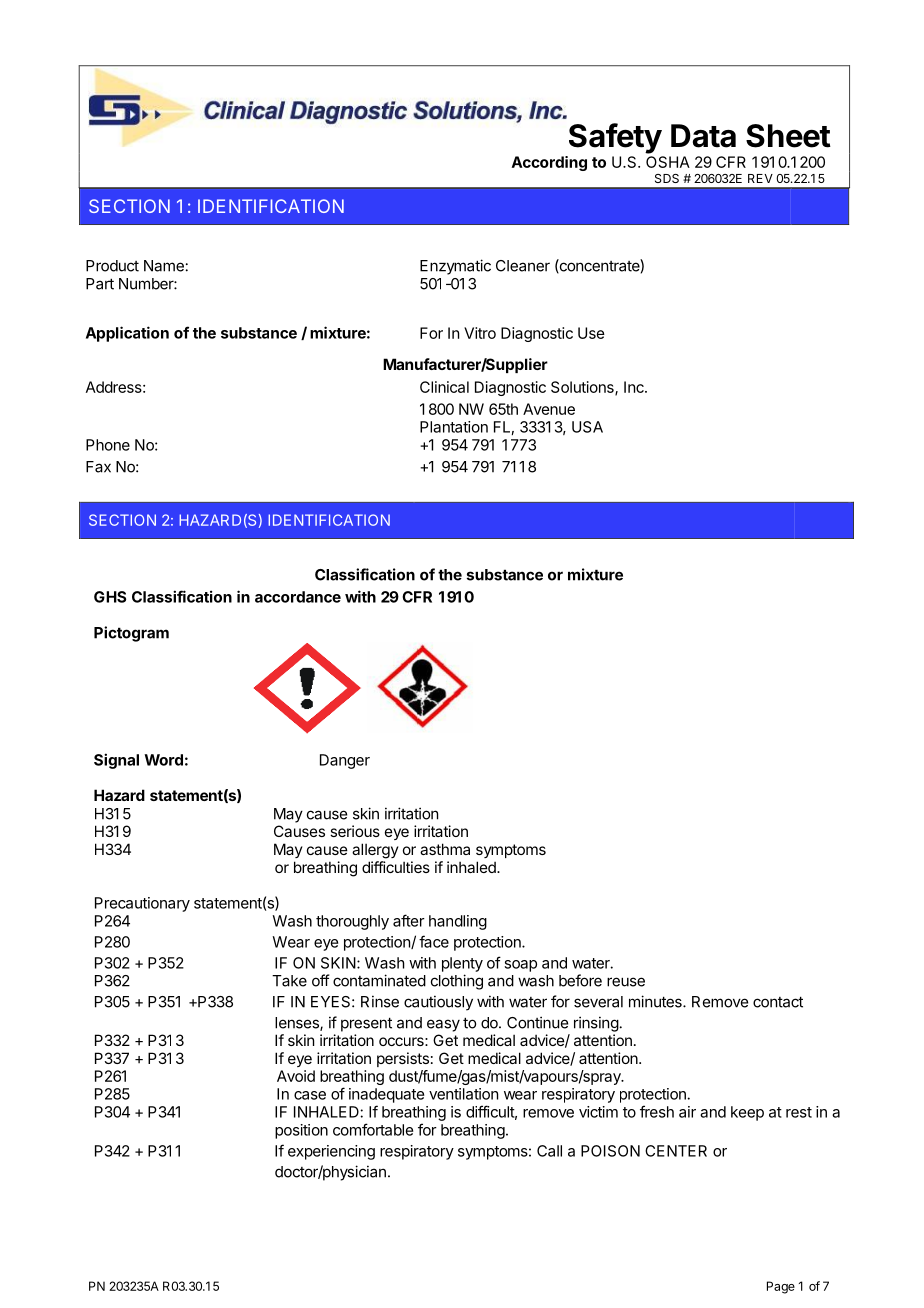 Image resolution: width=924 pixels, height=1308 pixels. Describe the element at coordinates (626, 982) in the page. I see `reuse` at that location.
